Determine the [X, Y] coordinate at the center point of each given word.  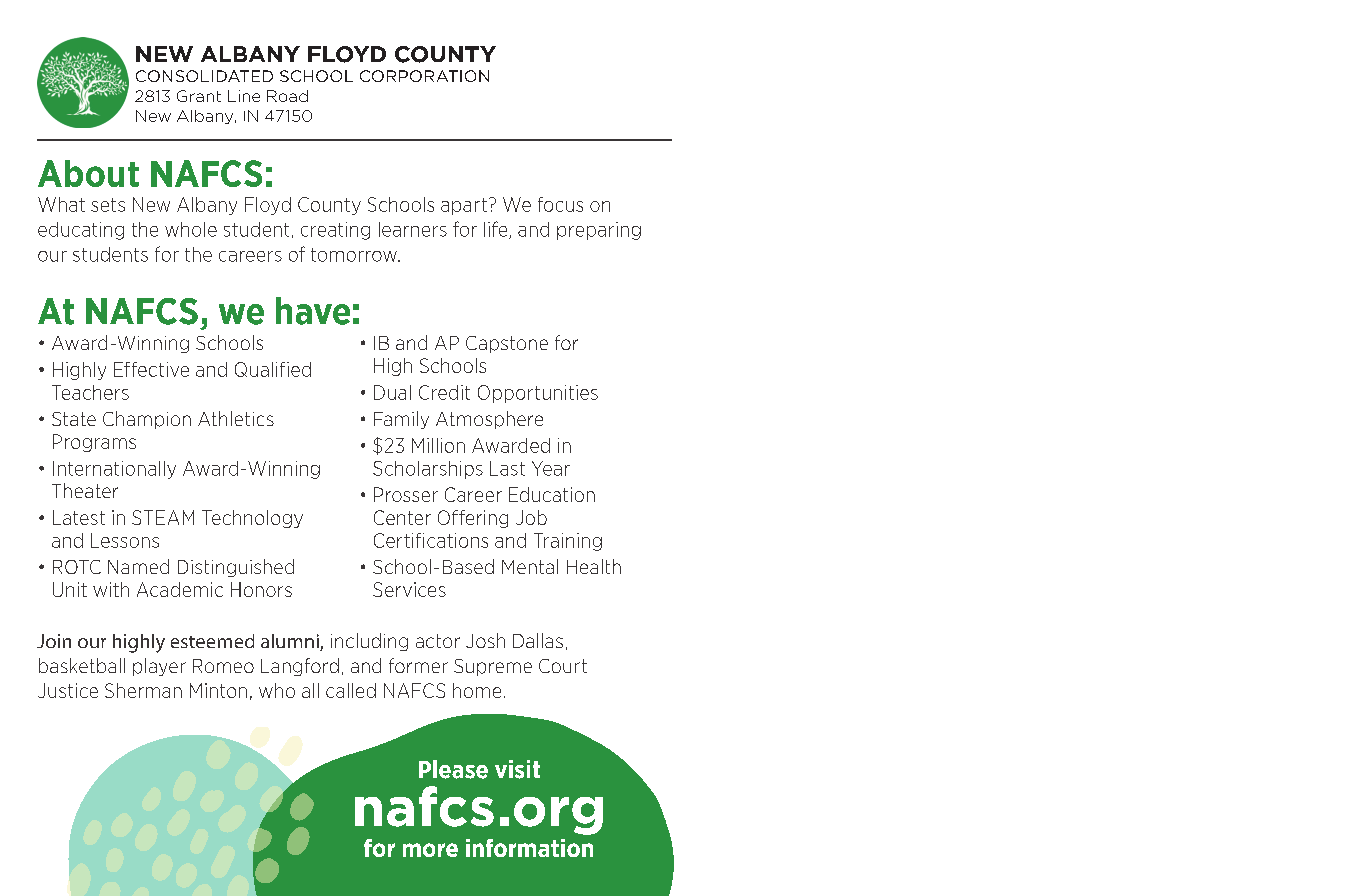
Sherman [143, 690]
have [313, 311]
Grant [199, 96]
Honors [261, 589]
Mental [530, 566]
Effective [151, 369]
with [111, 589]
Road [287, 96]
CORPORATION [424, 76]
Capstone [507, 344]
